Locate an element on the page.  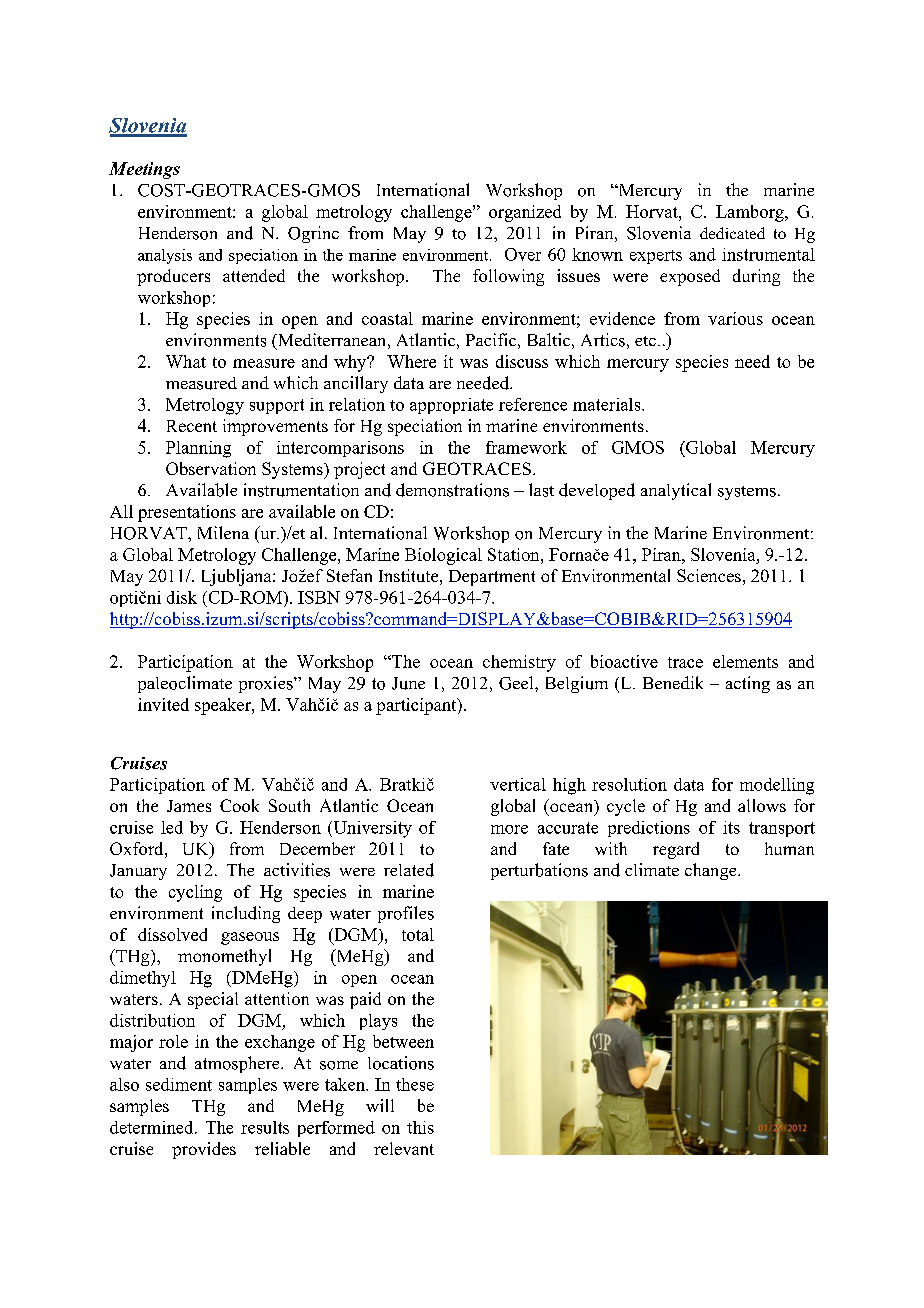
elements is located at coordinates (745, 661).
